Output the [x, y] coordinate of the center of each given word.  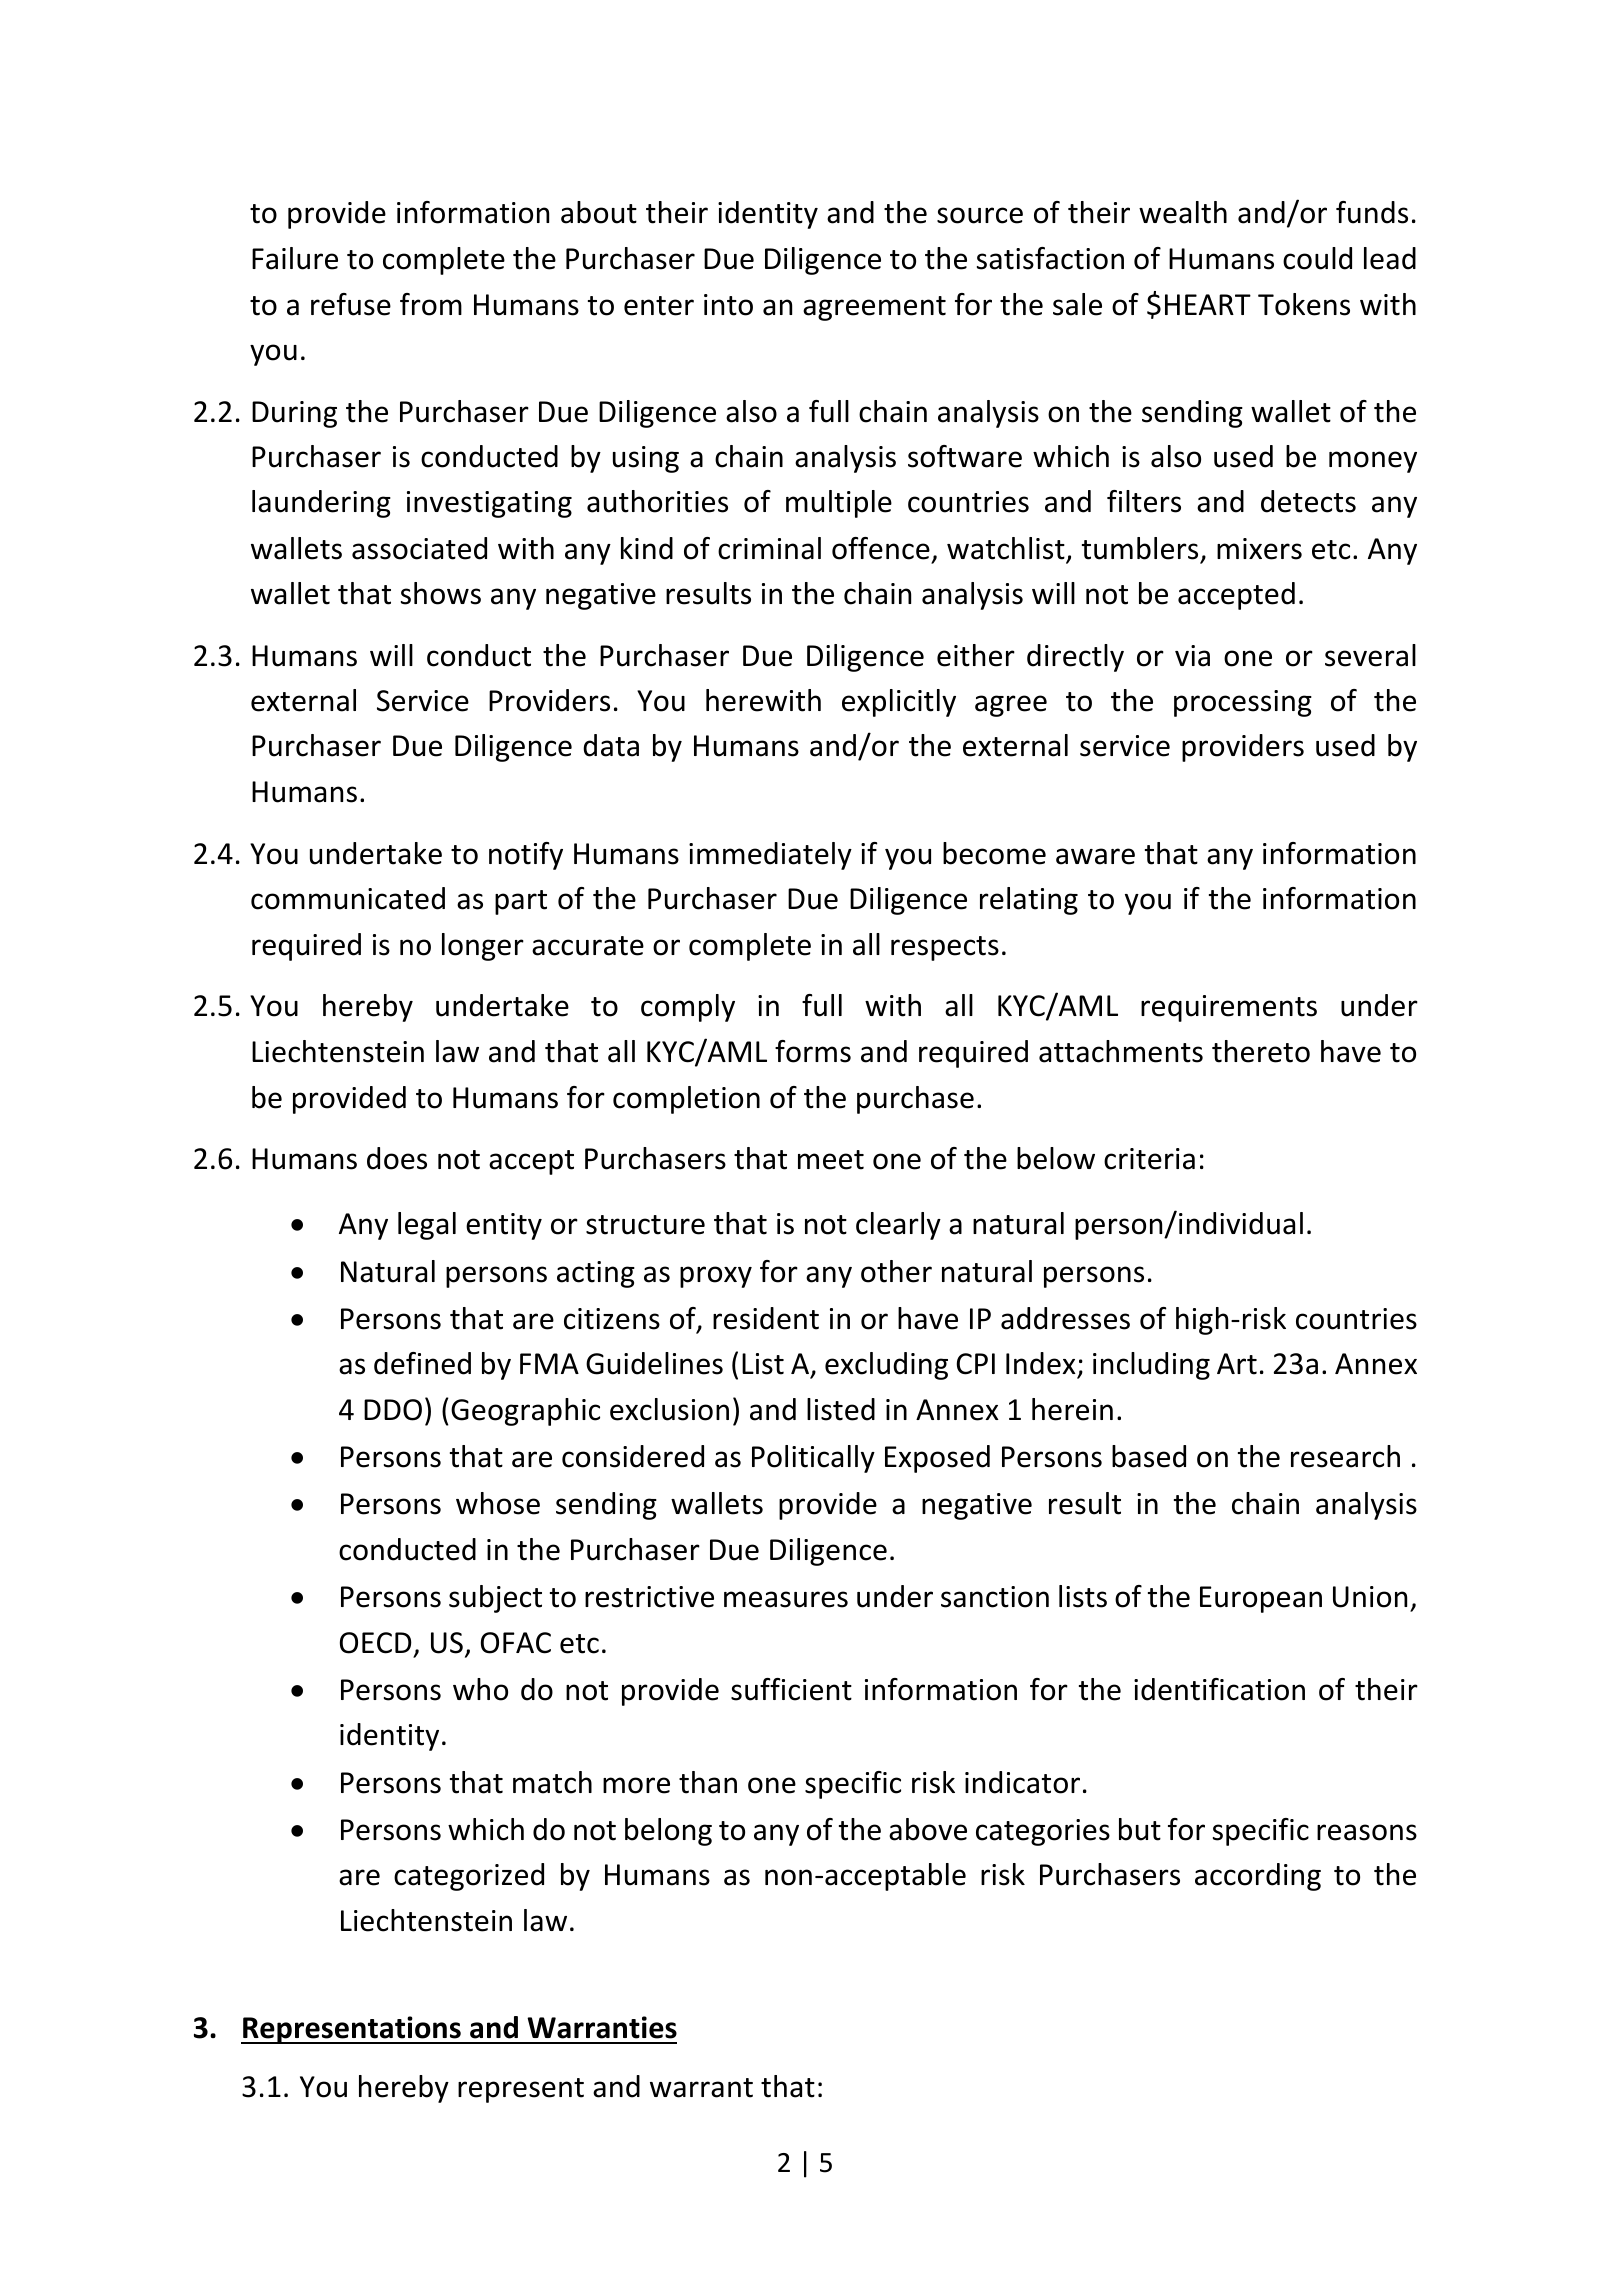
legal [427, 1226]
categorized [469, 1877]
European [1261, 1599]
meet [831, 1160]
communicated [348, 898]
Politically [813, 1459]
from [431, 304]
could [1317, 258]
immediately [770, 856]
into [728, 305]
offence [881, 548]
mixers [1259, 549]
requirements [1229, 1008]
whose [498, 1503]
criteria [1149, 1159]
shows [441, 593]
